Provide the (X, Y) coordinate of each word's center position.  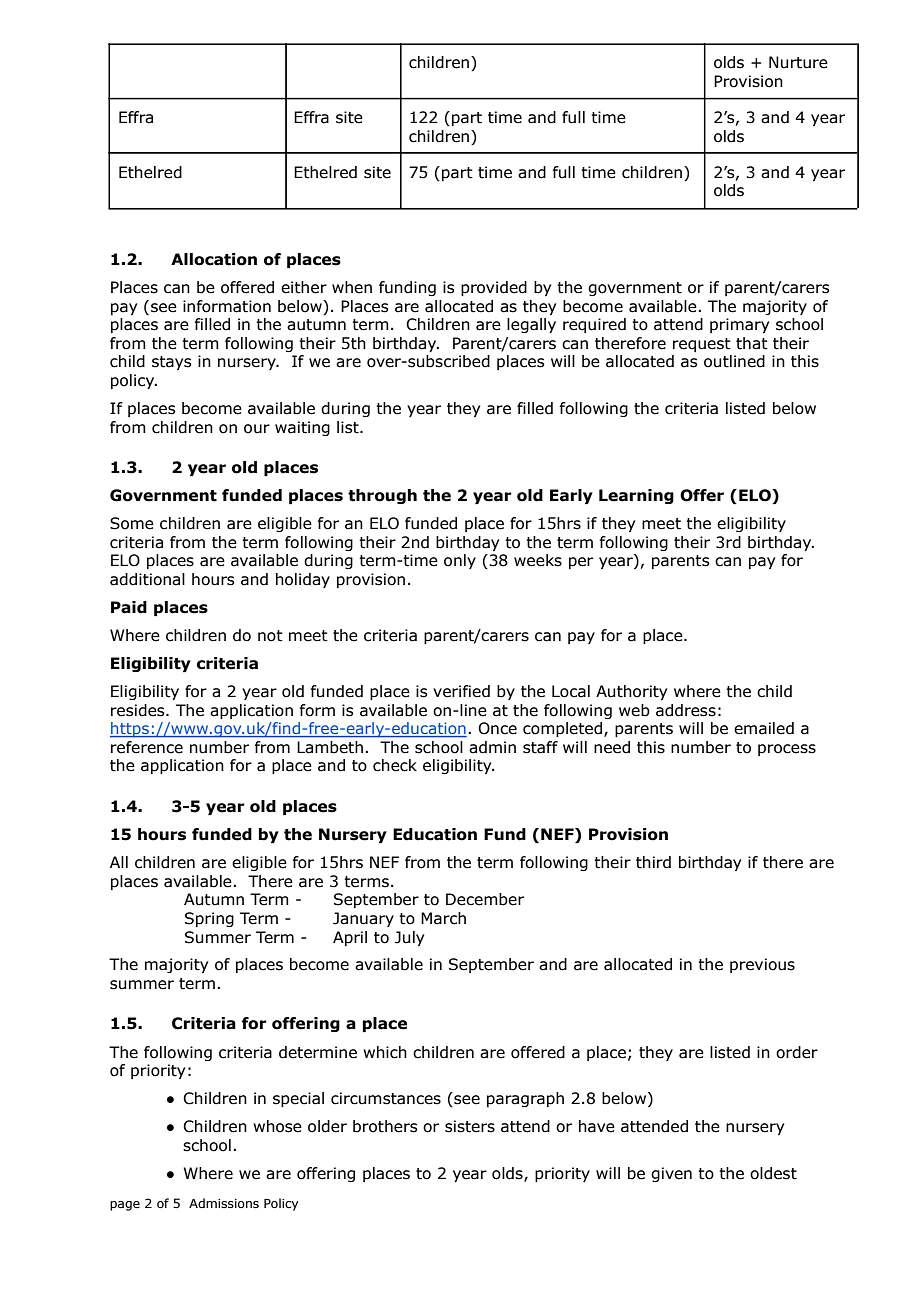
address (686, 710)
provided (494, 288)
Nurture (798, 62)
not (270, 636)
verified (461, 691)
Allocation (214, 259)
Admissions (224, 1203)
